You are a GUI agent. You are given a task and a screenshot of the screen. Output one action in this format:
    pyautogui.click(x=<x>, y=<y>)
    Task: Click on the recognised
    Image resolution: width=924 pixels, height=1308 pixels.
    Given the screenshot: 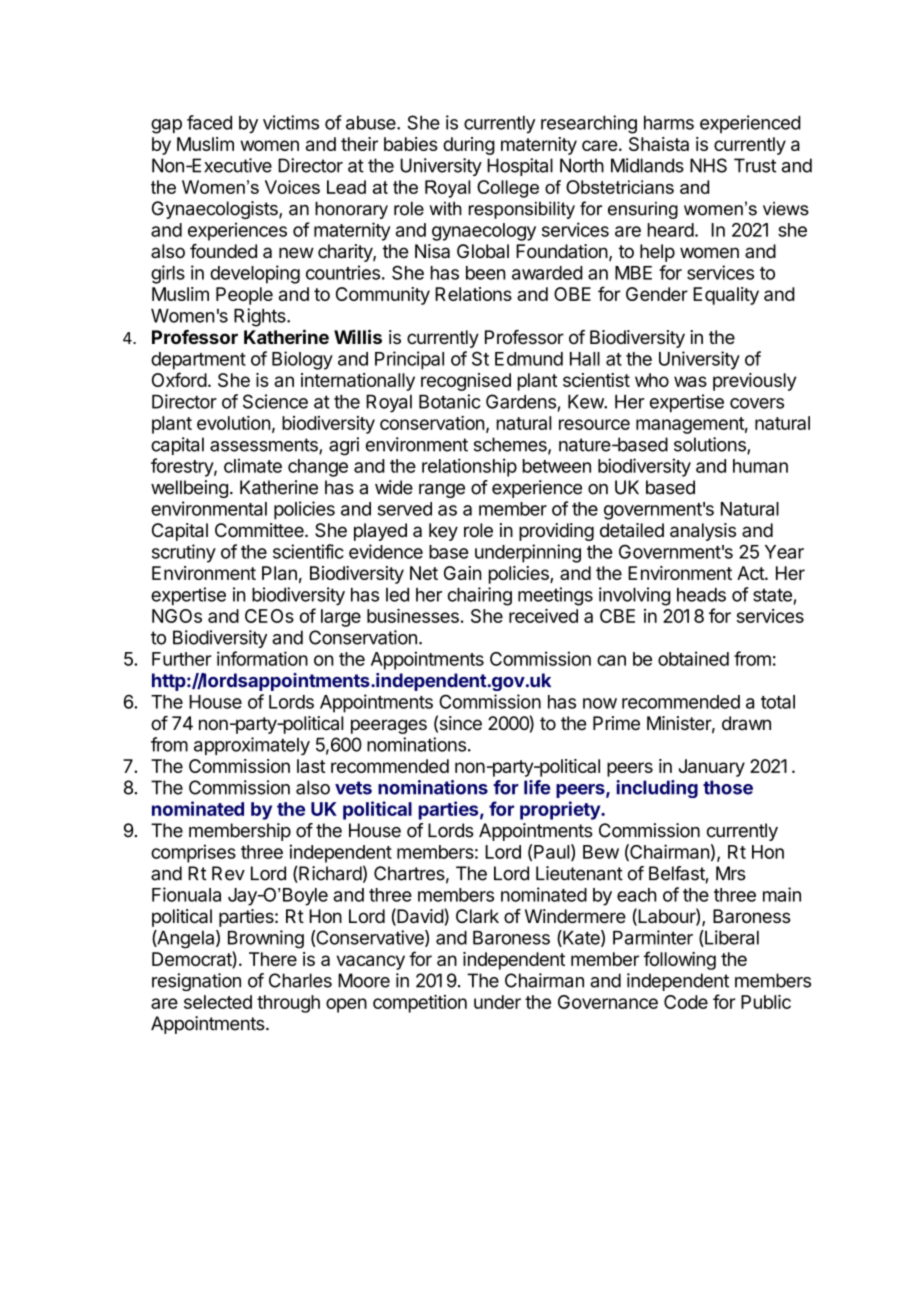 What is the action you would take?
    pyautogui.click(x=466, y=382)
